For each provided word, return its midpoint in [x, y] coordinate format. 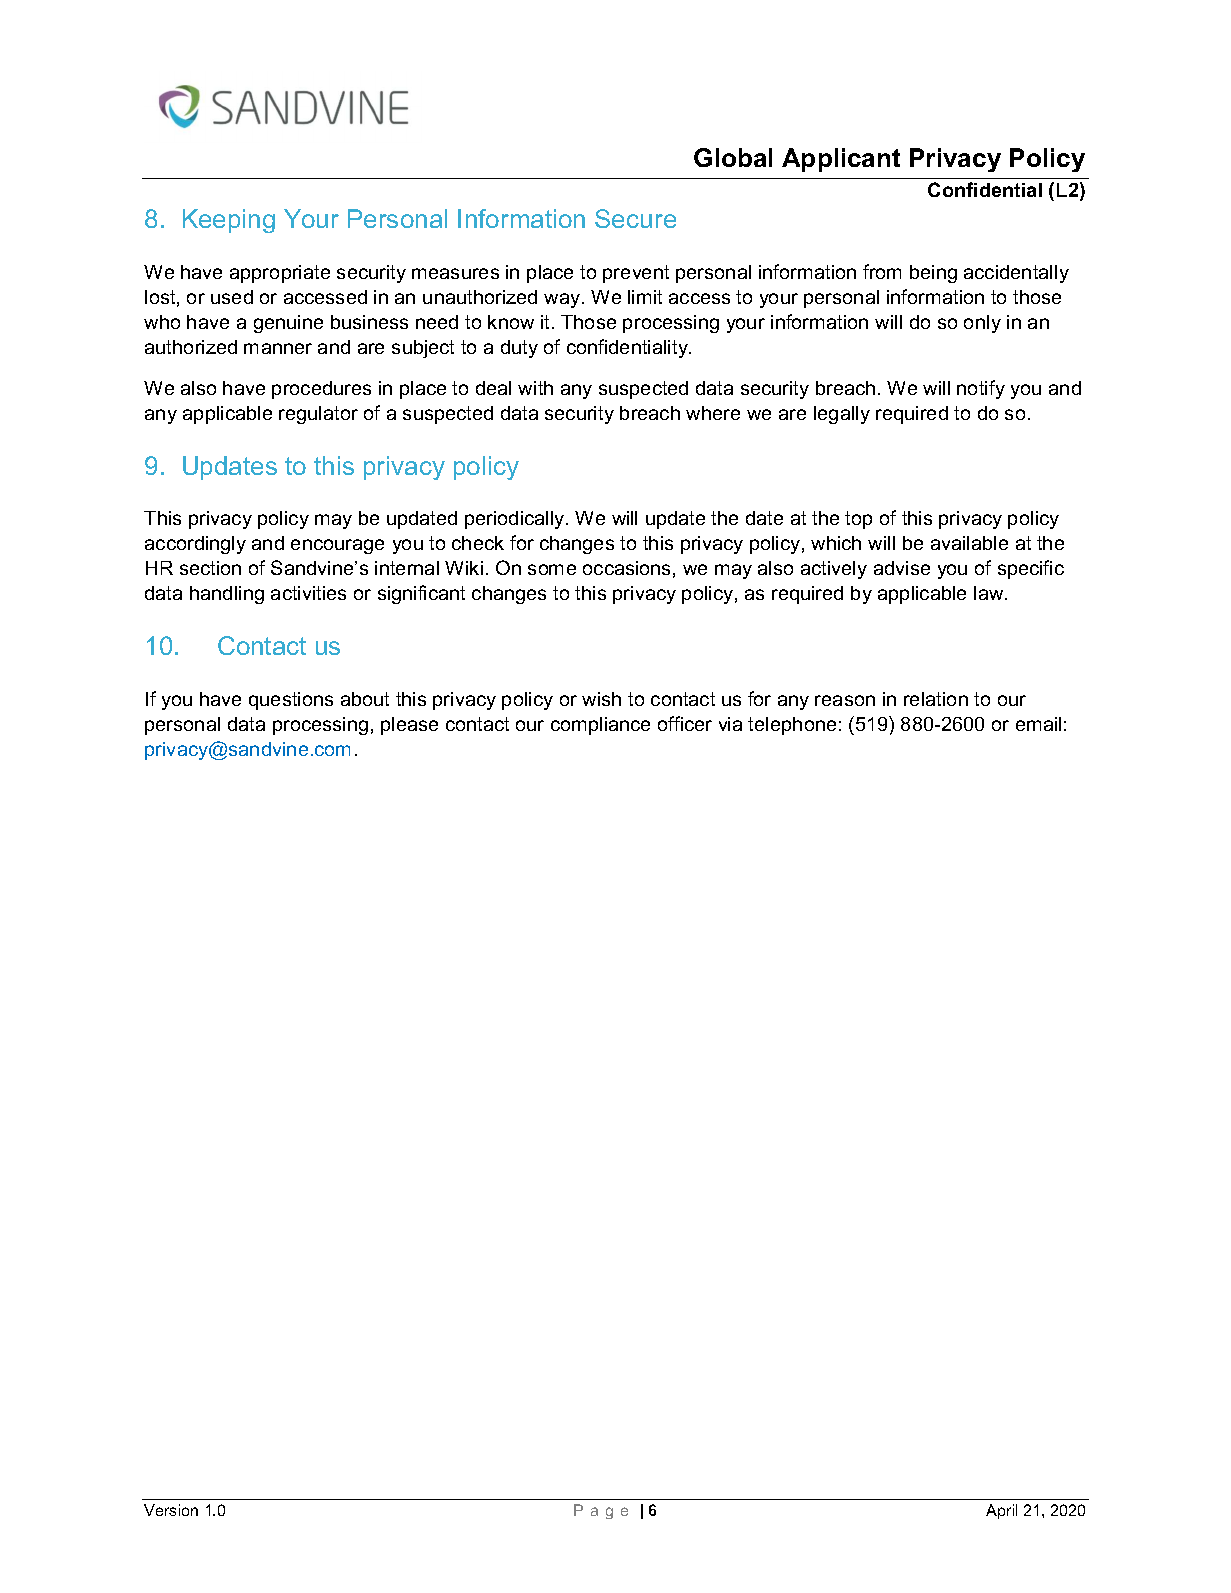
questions [291, 701]
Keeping [229, 221]
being [933, 274]
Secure [635, 218]
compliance [600, 726]
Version [171, 1510]
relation [936, 699]
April [1001, 1511]
